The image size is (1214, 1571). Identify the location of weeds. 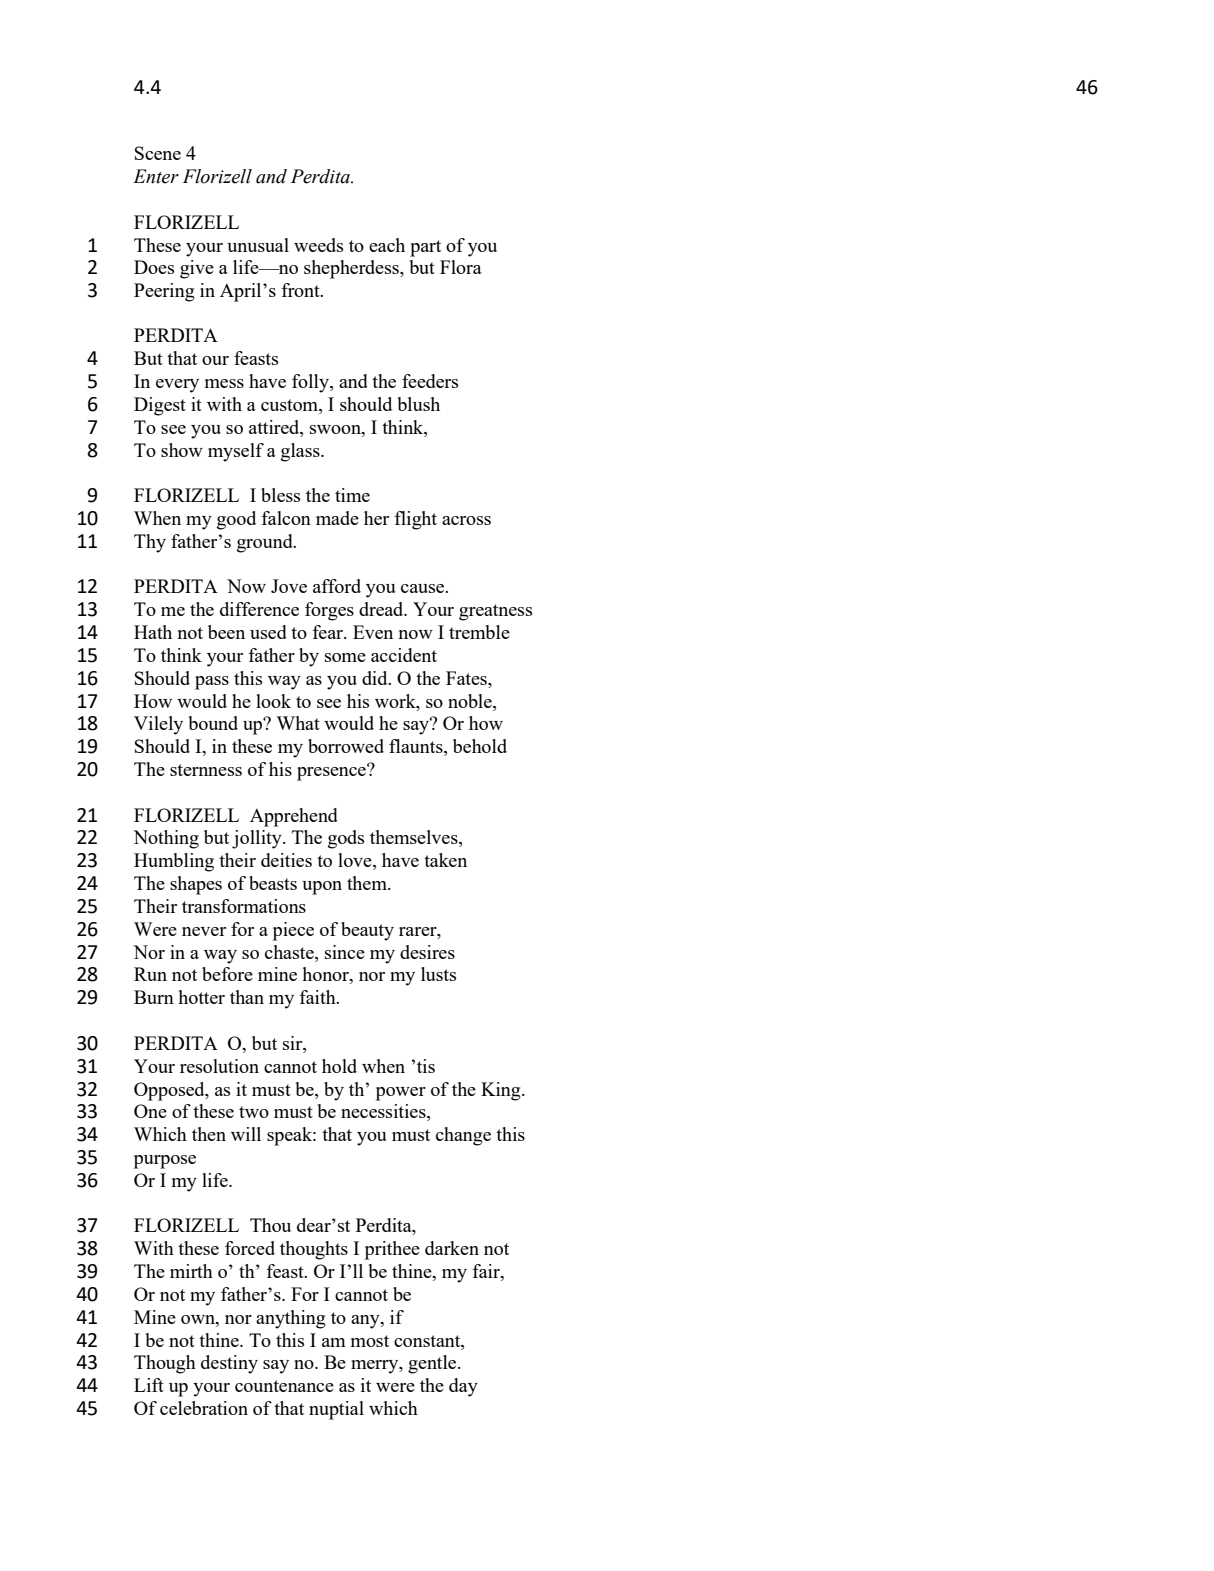
(318, 245).
